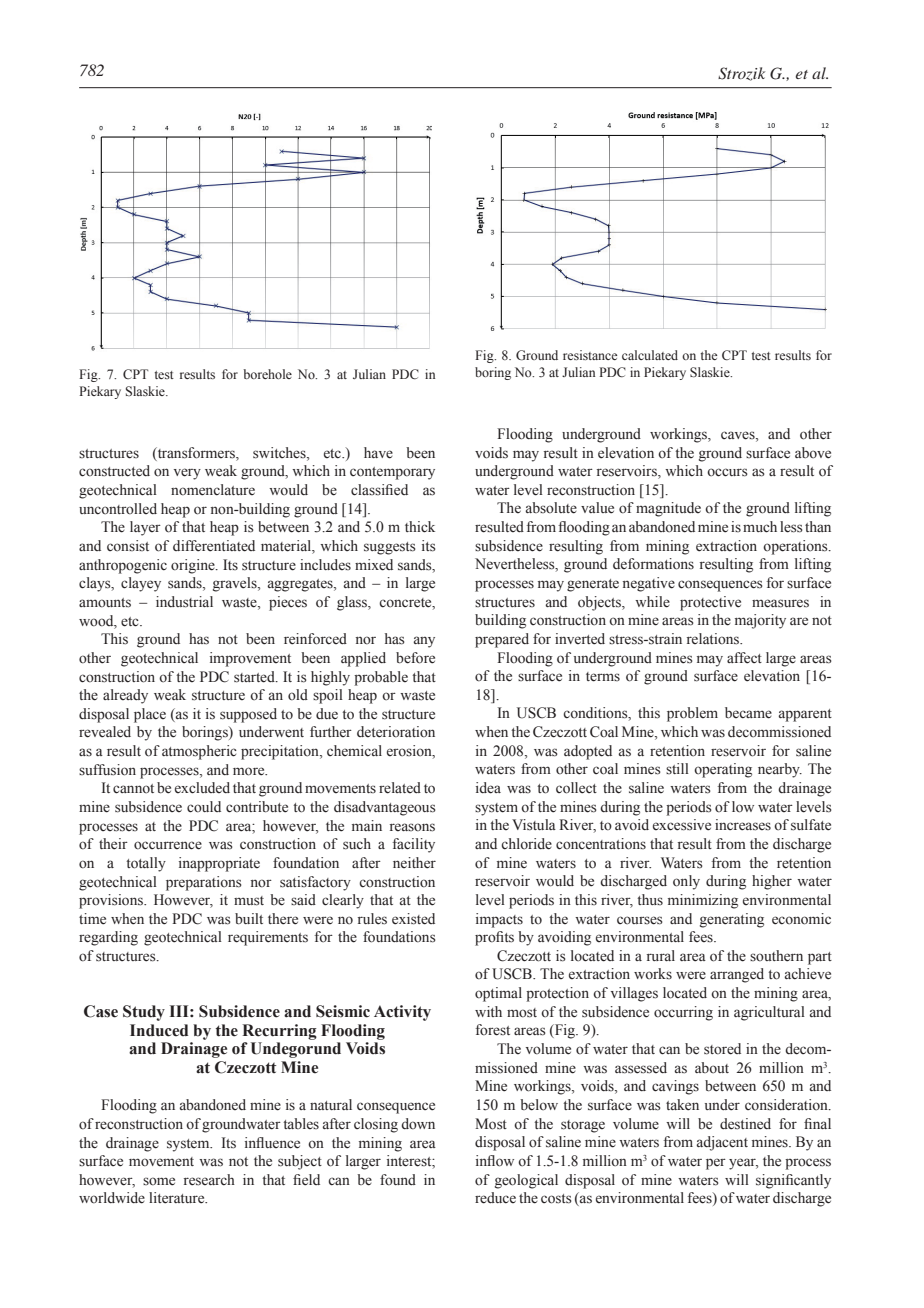 This image has width=924, height=1308. Describe the element at coordinates (650, 355) in the image. I see `calculated` at that location.
